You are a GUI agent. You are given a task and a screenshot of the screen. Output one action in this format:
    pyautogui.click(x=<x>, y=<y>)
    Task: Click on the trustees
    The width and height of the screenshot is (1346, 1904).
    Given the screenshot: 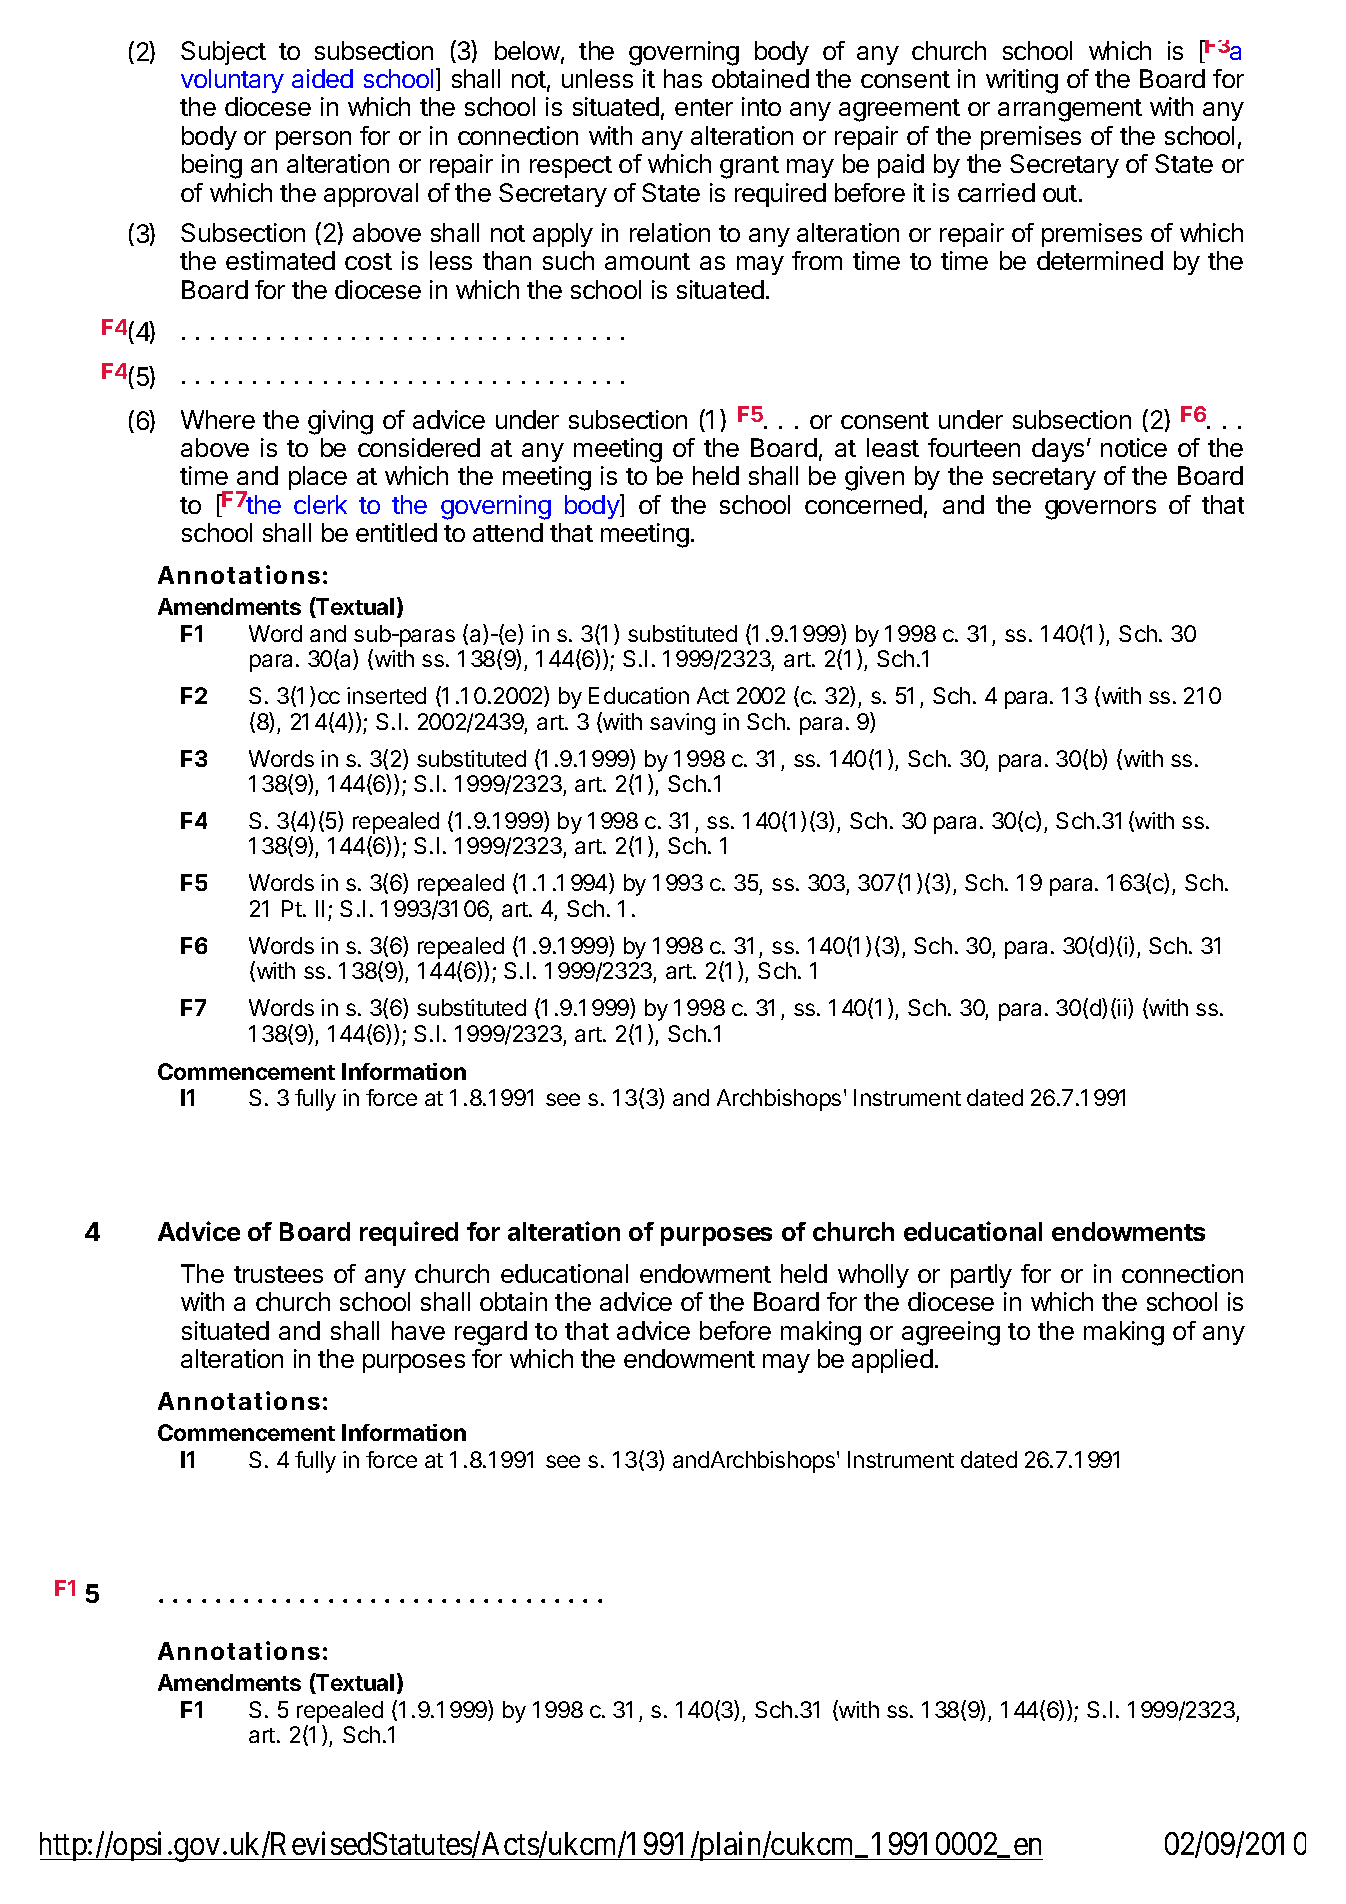 What is the action you would take?
    pyautogui.click(x=278, y=1274)
